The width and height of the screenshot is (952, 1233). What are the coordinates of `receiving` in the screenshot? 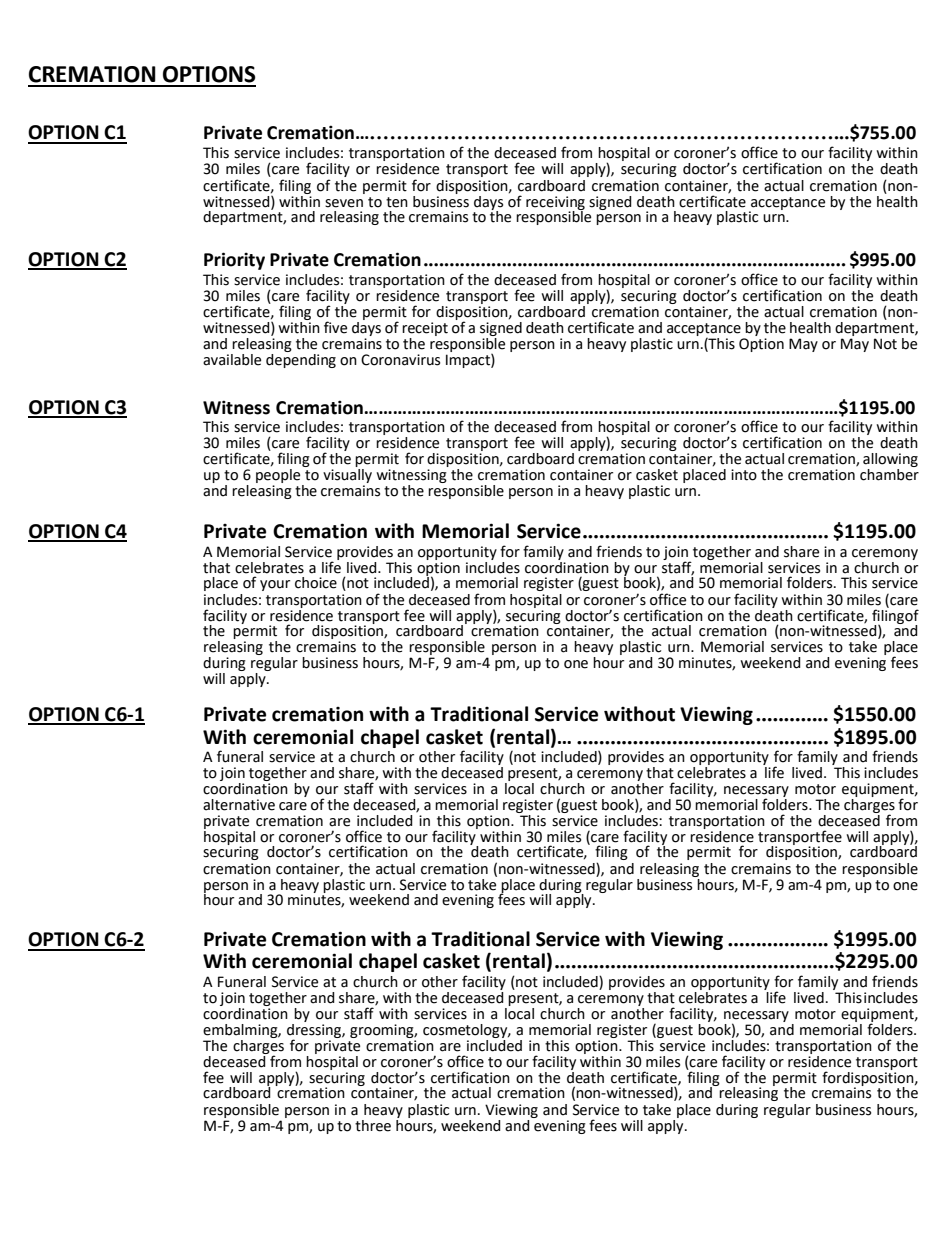 It's located at (555, 204).
